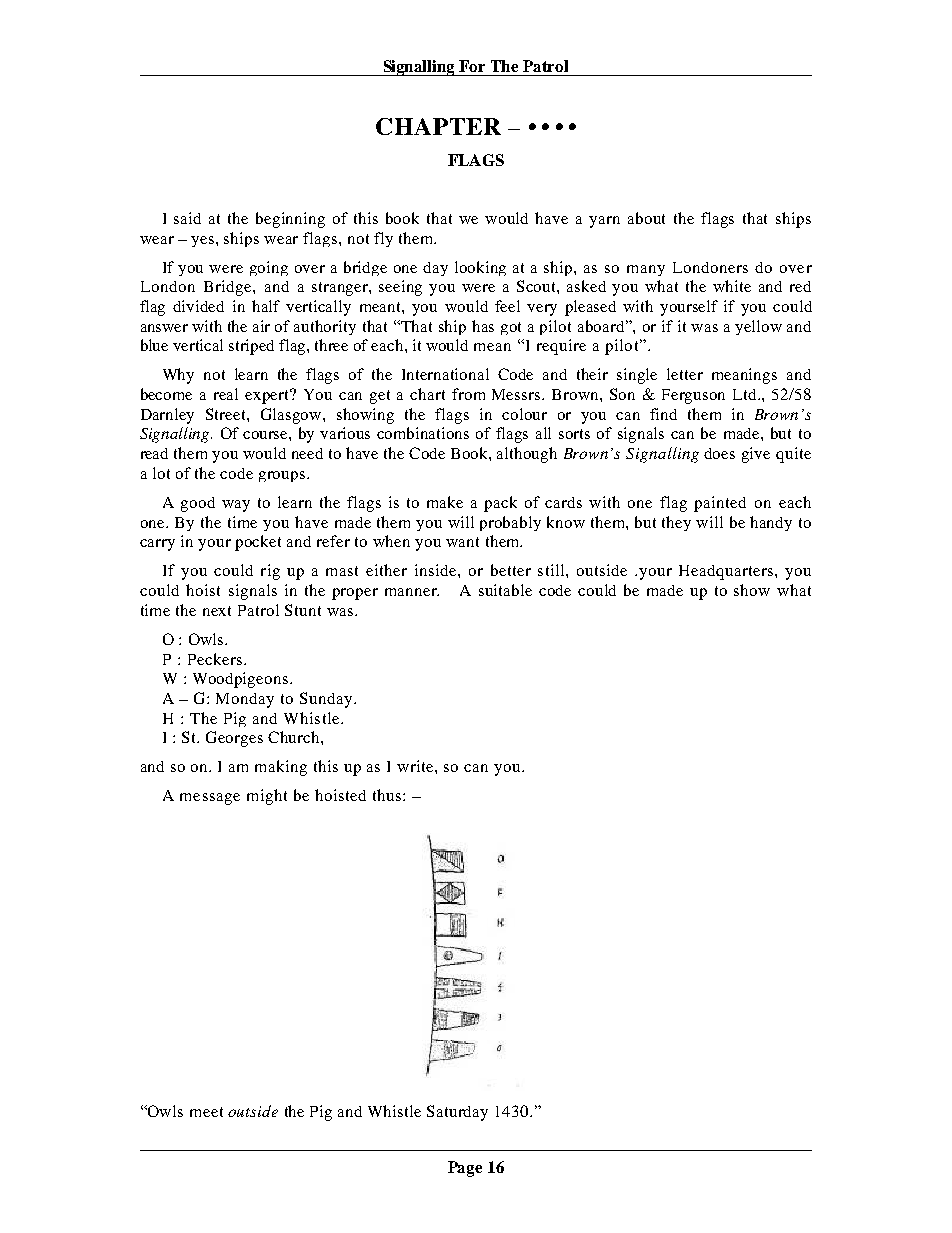  Describe the element at coordinates (187, 218) in the document. I see `said` at that location.
